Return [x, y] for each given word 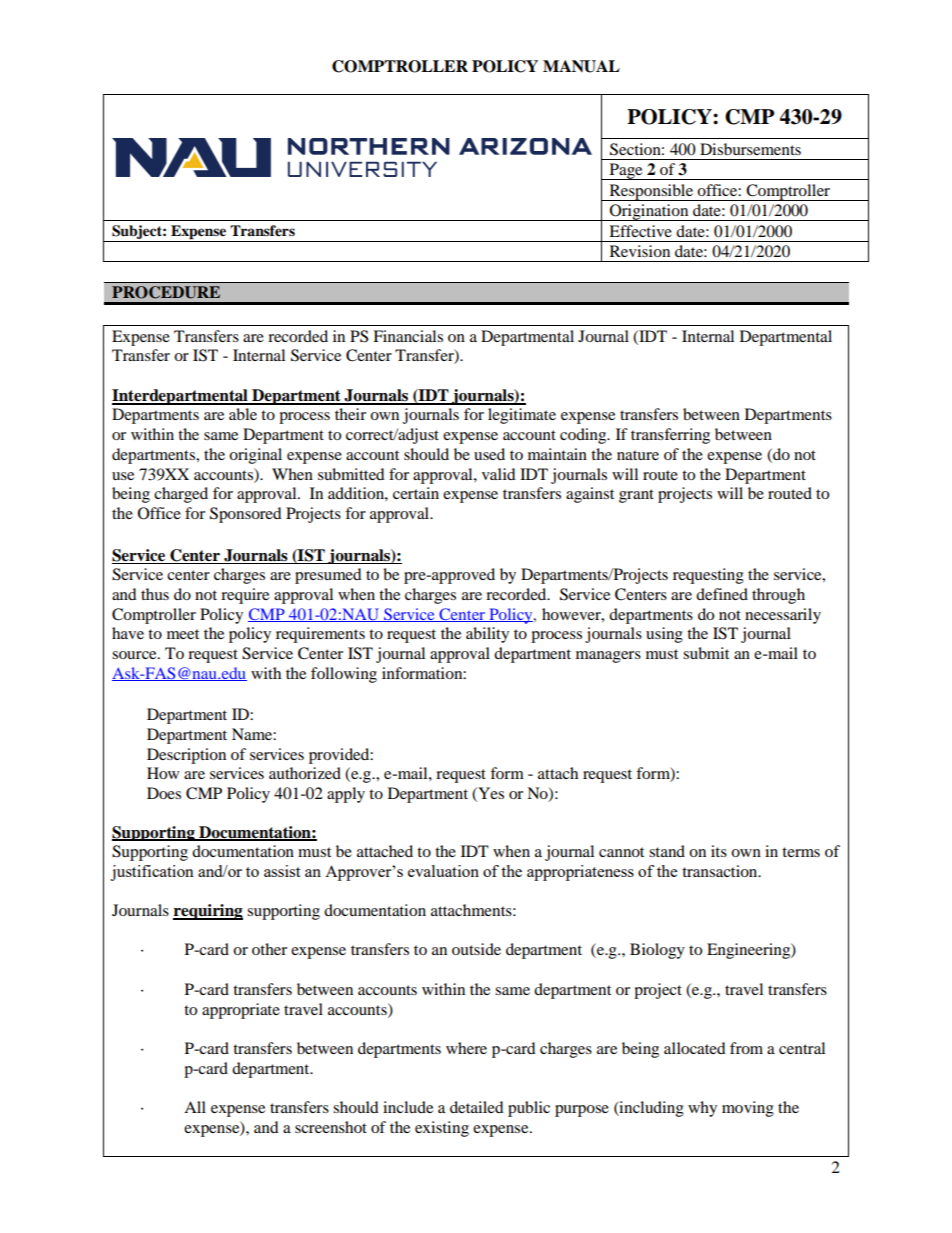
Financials [408, 336]
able [243, 414]
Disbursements [750, 149]
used [489, 454]
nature [638, 455]
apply [346, 795]
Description [186, 756]
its [719, 851]
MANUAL [581, 66]
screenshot [331, 1127]
